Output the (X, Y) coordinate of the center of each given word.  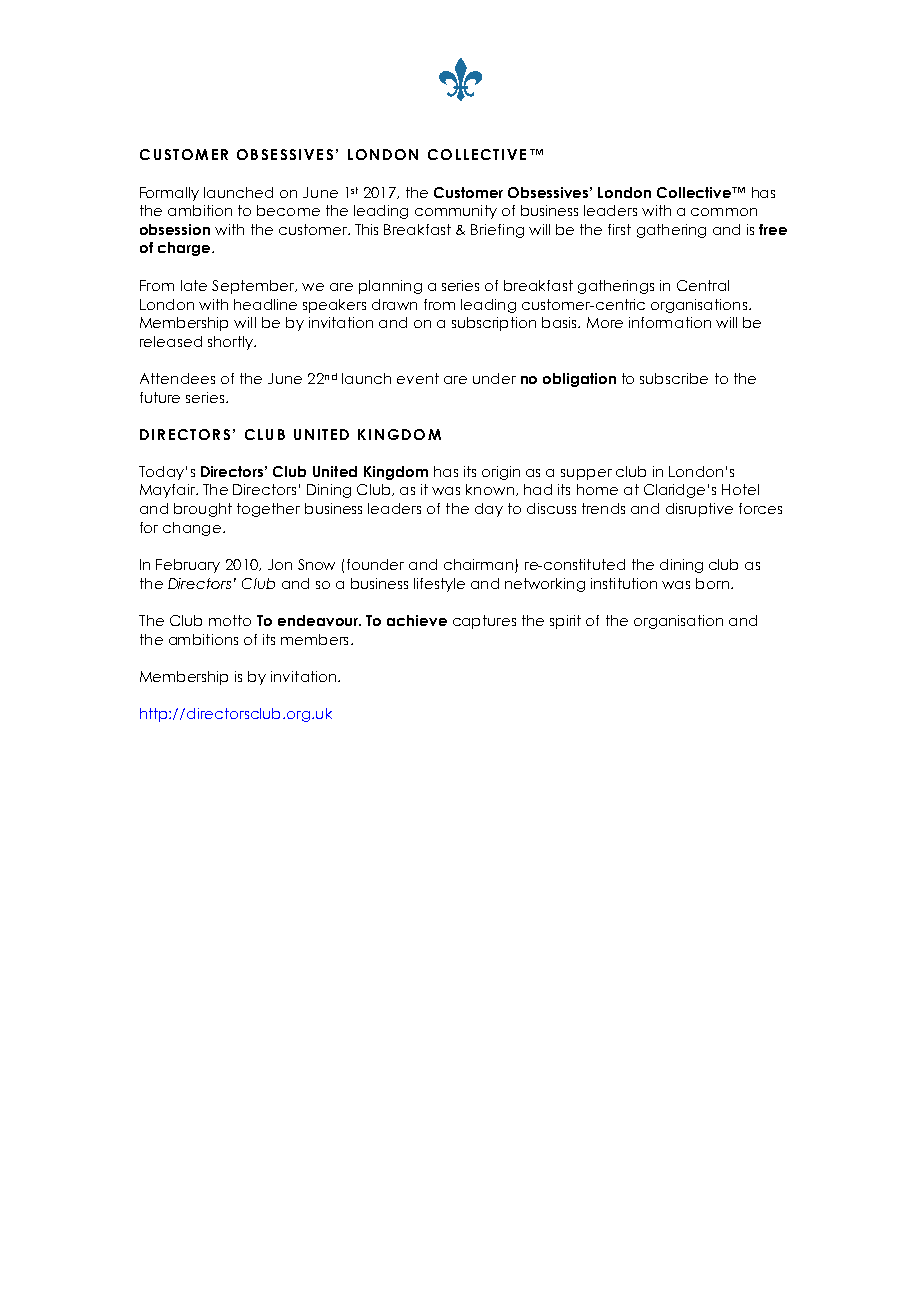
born (712, 583)
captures (484, 622)
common (724, 212)
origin (501, 473)
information (670, 322)
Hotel (740, 489)
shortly (232, 343)
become (288, 210)
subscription (494, 324)
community (456, 212)
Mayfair (168, 491)
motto (230, 620)
